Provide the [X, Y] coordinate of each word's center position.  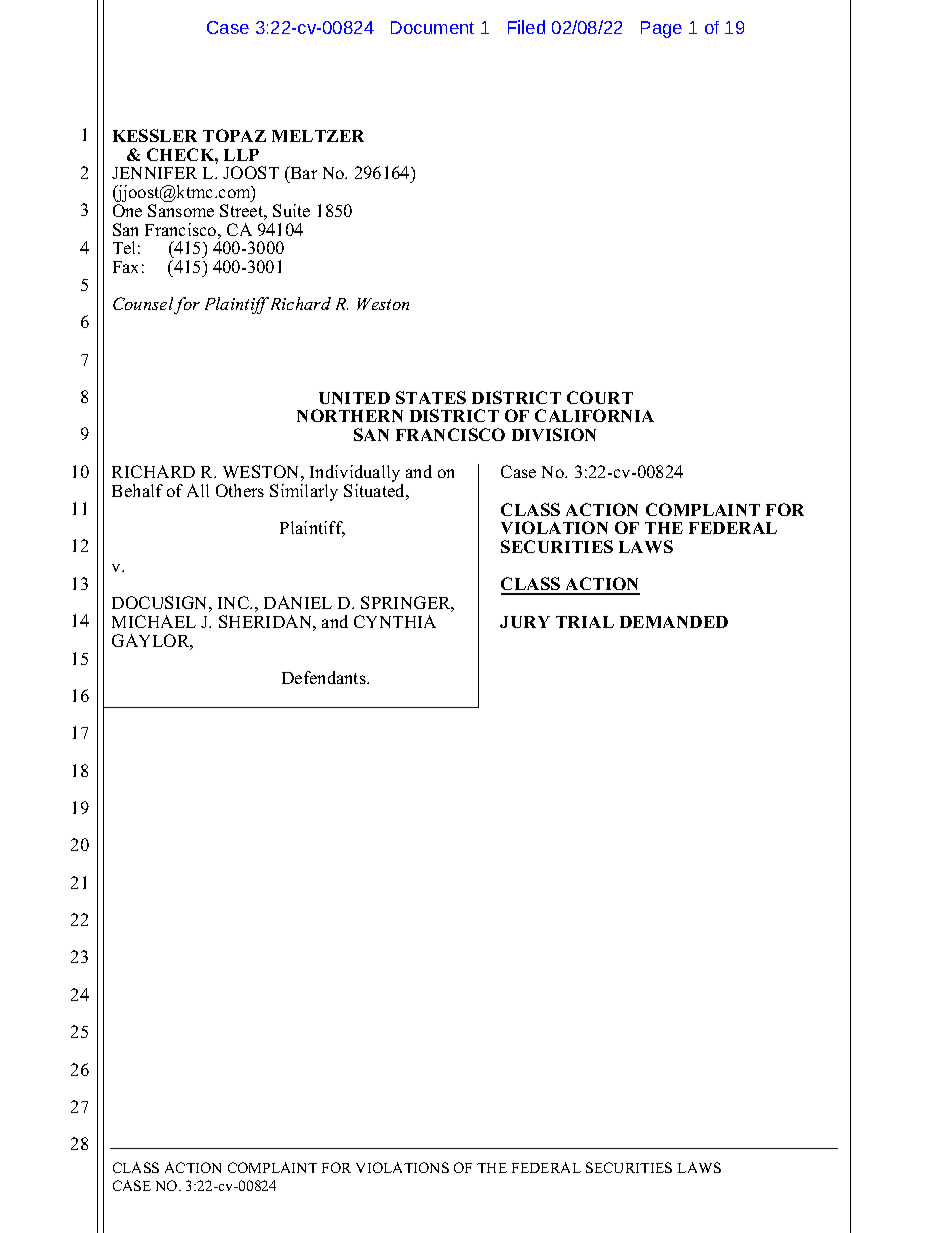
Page [661, 29]
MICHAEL [154, 621]
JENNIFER [154, 173]
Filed [526, 27]
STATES [431, 397]
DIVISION [554, 434]
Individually [356, 475]
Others [240, 490]
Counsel [144, 305]
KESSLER [155, 135]
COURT [600, 397]
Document [432, 27]
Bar [302, 174]
